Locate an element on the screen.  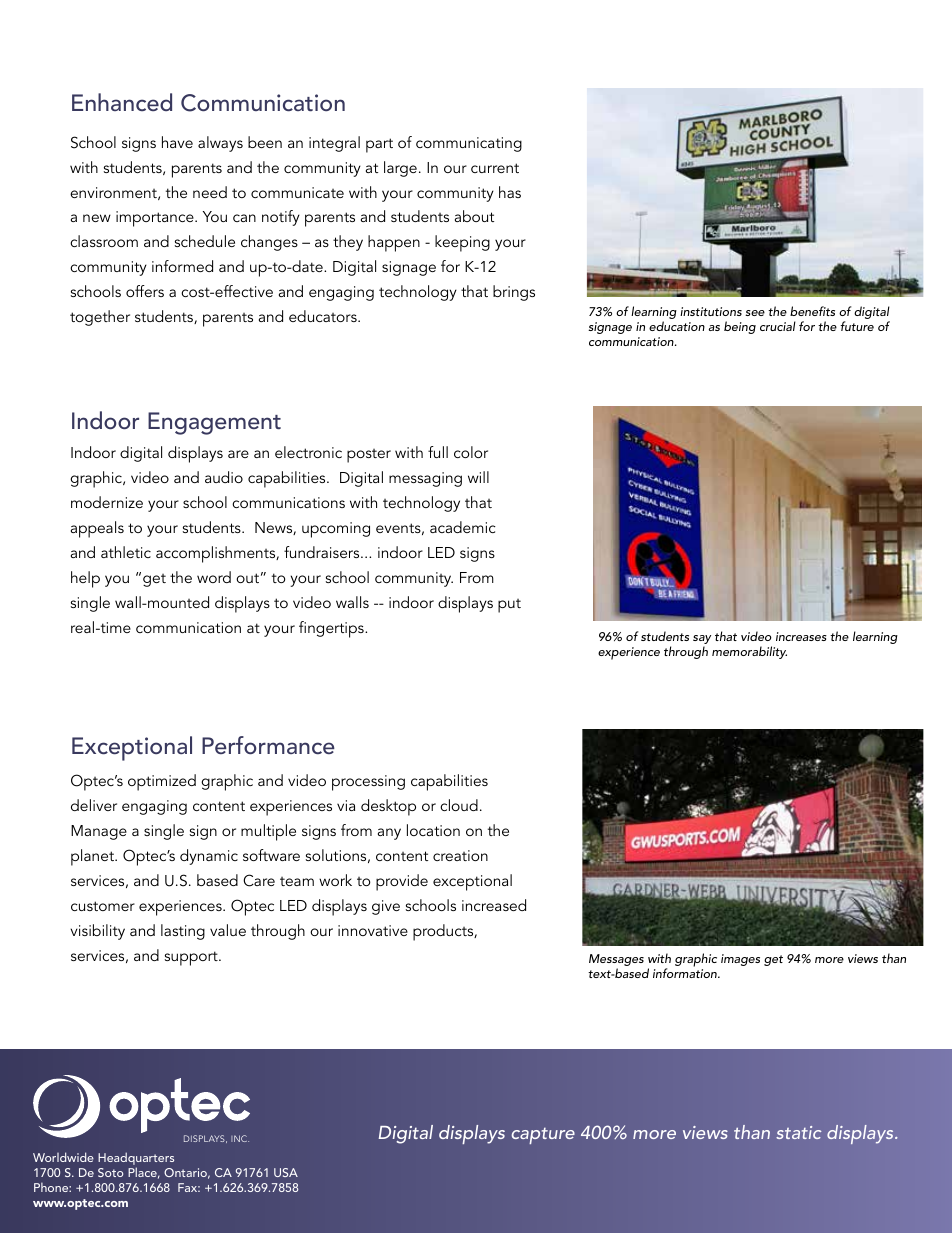
have is located at coordinates (177, 142).
